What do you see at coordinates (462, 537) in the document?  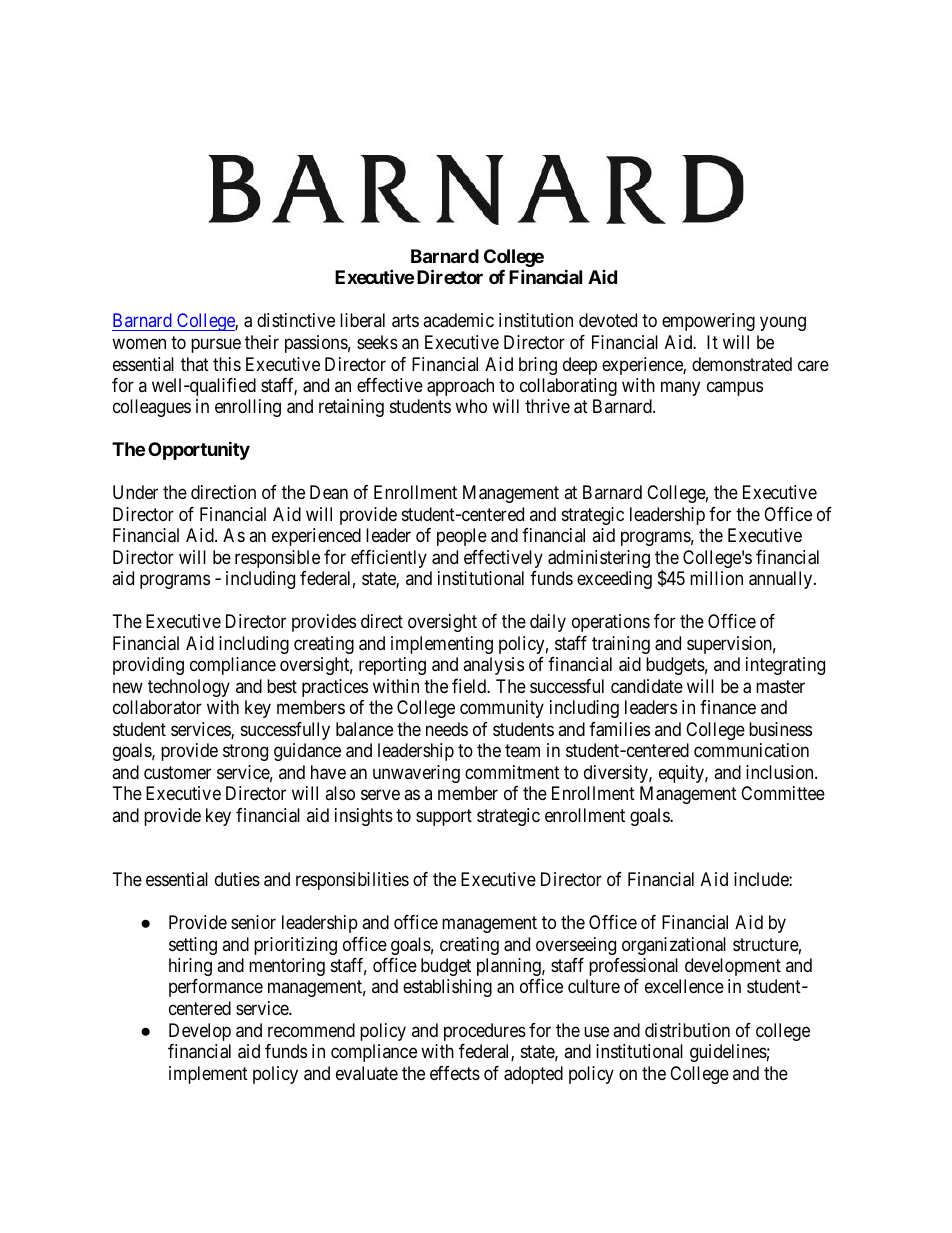 I see `people` at bounding box center [462, 537].
